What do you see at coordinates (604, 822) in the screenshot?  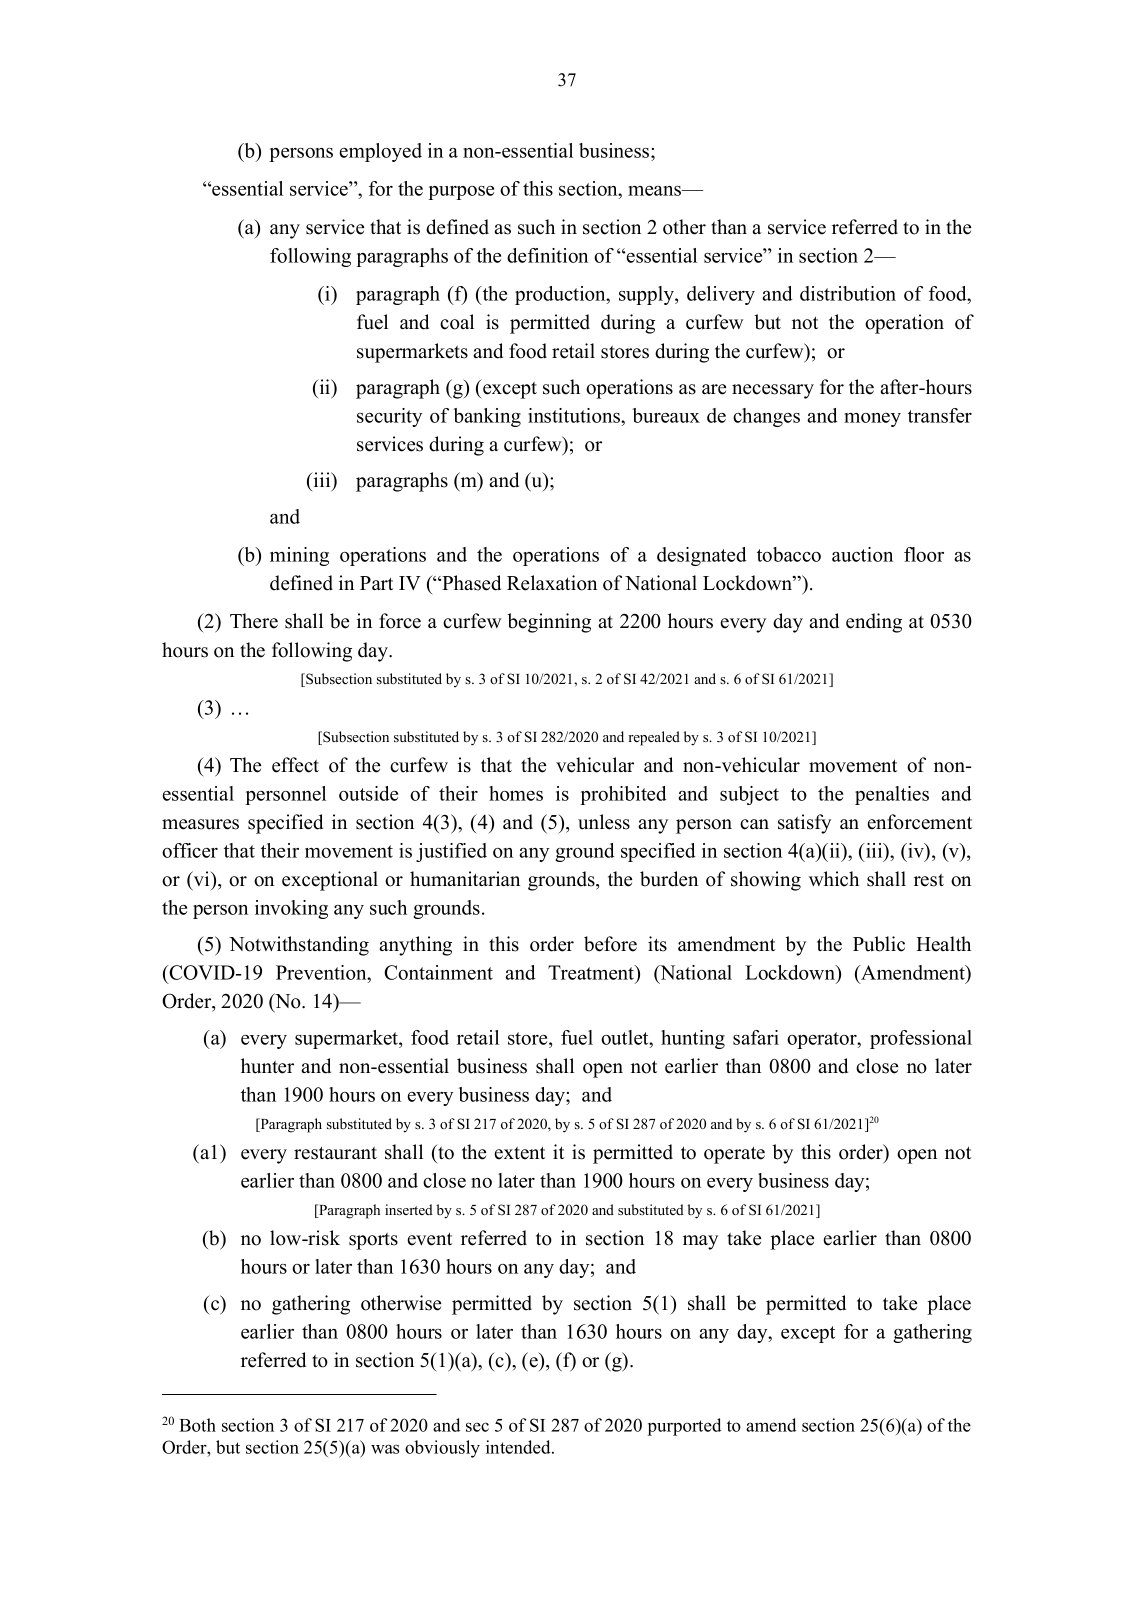 I see `unless` at bounding box center [604, 822].
